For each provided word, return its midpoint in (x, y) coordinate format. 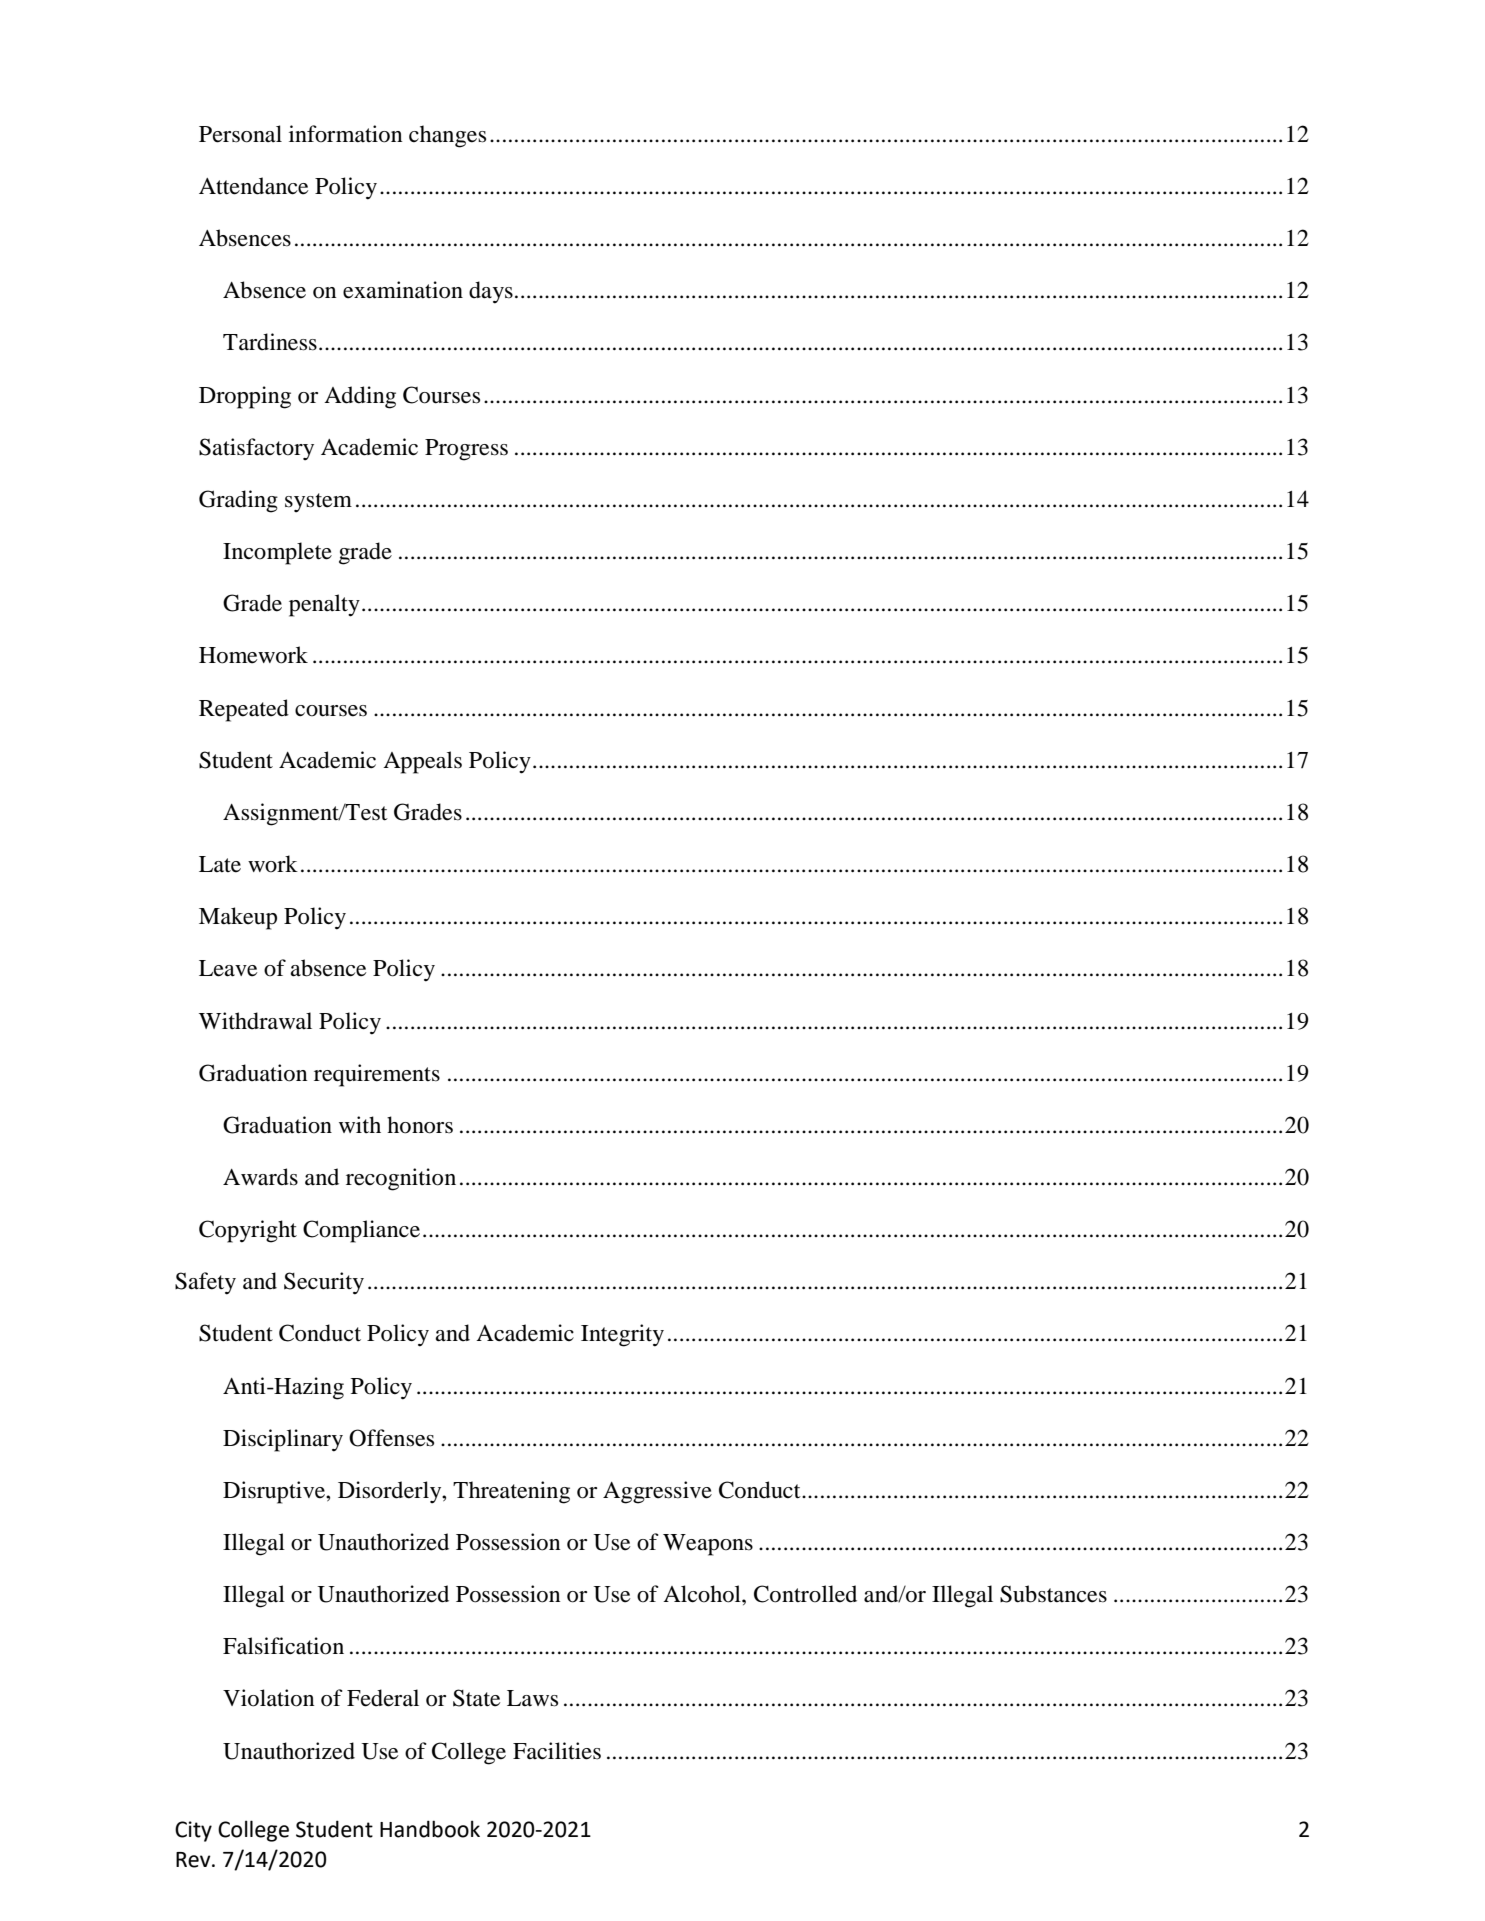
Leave (228, 968)
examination (403, 290)
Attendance (253, 186)
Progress (466, 450)
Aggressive (657, 1492)
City (193, 1831)
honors (420, 1125)
